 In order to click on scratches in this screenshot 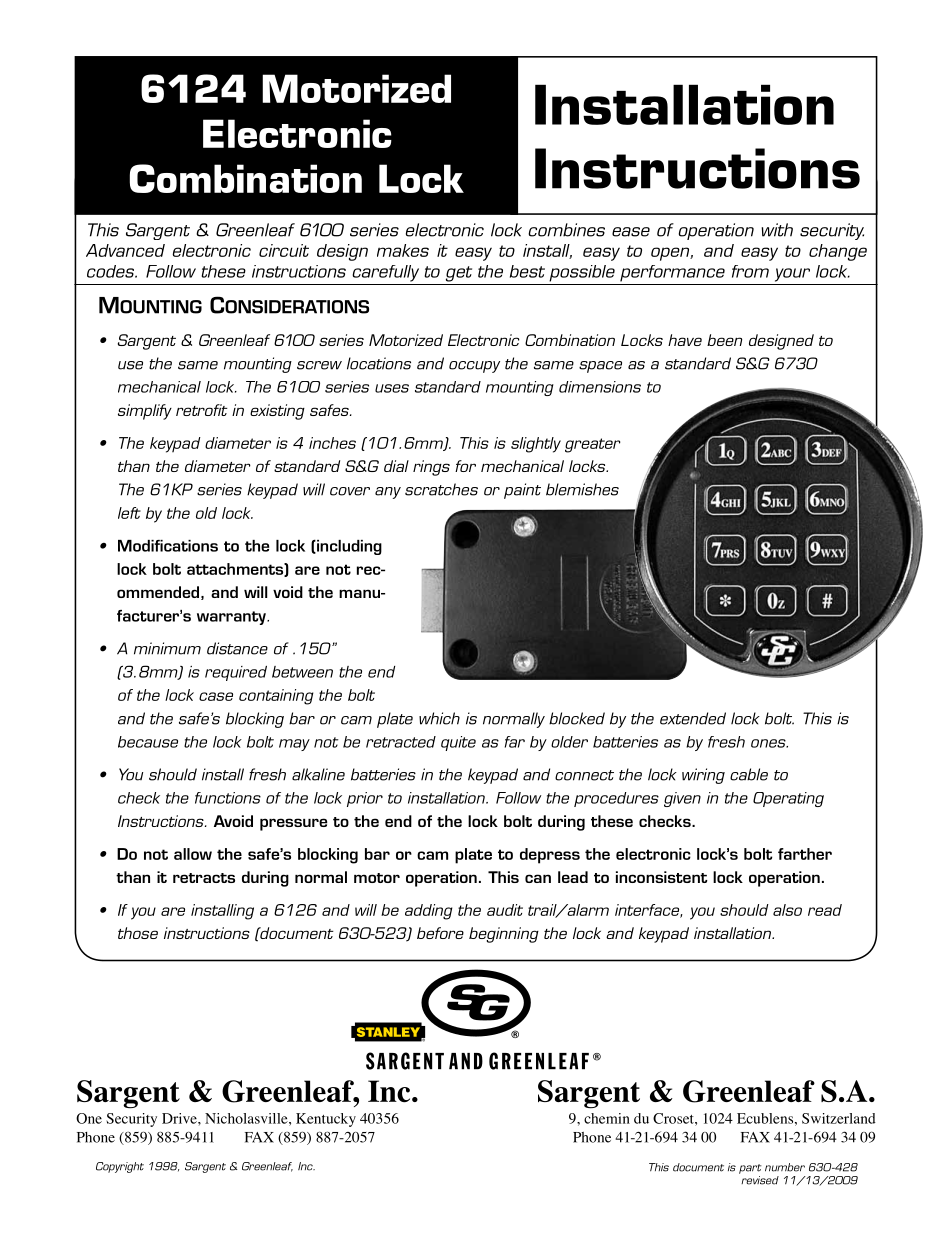, I will do `click(441, 489)`.
